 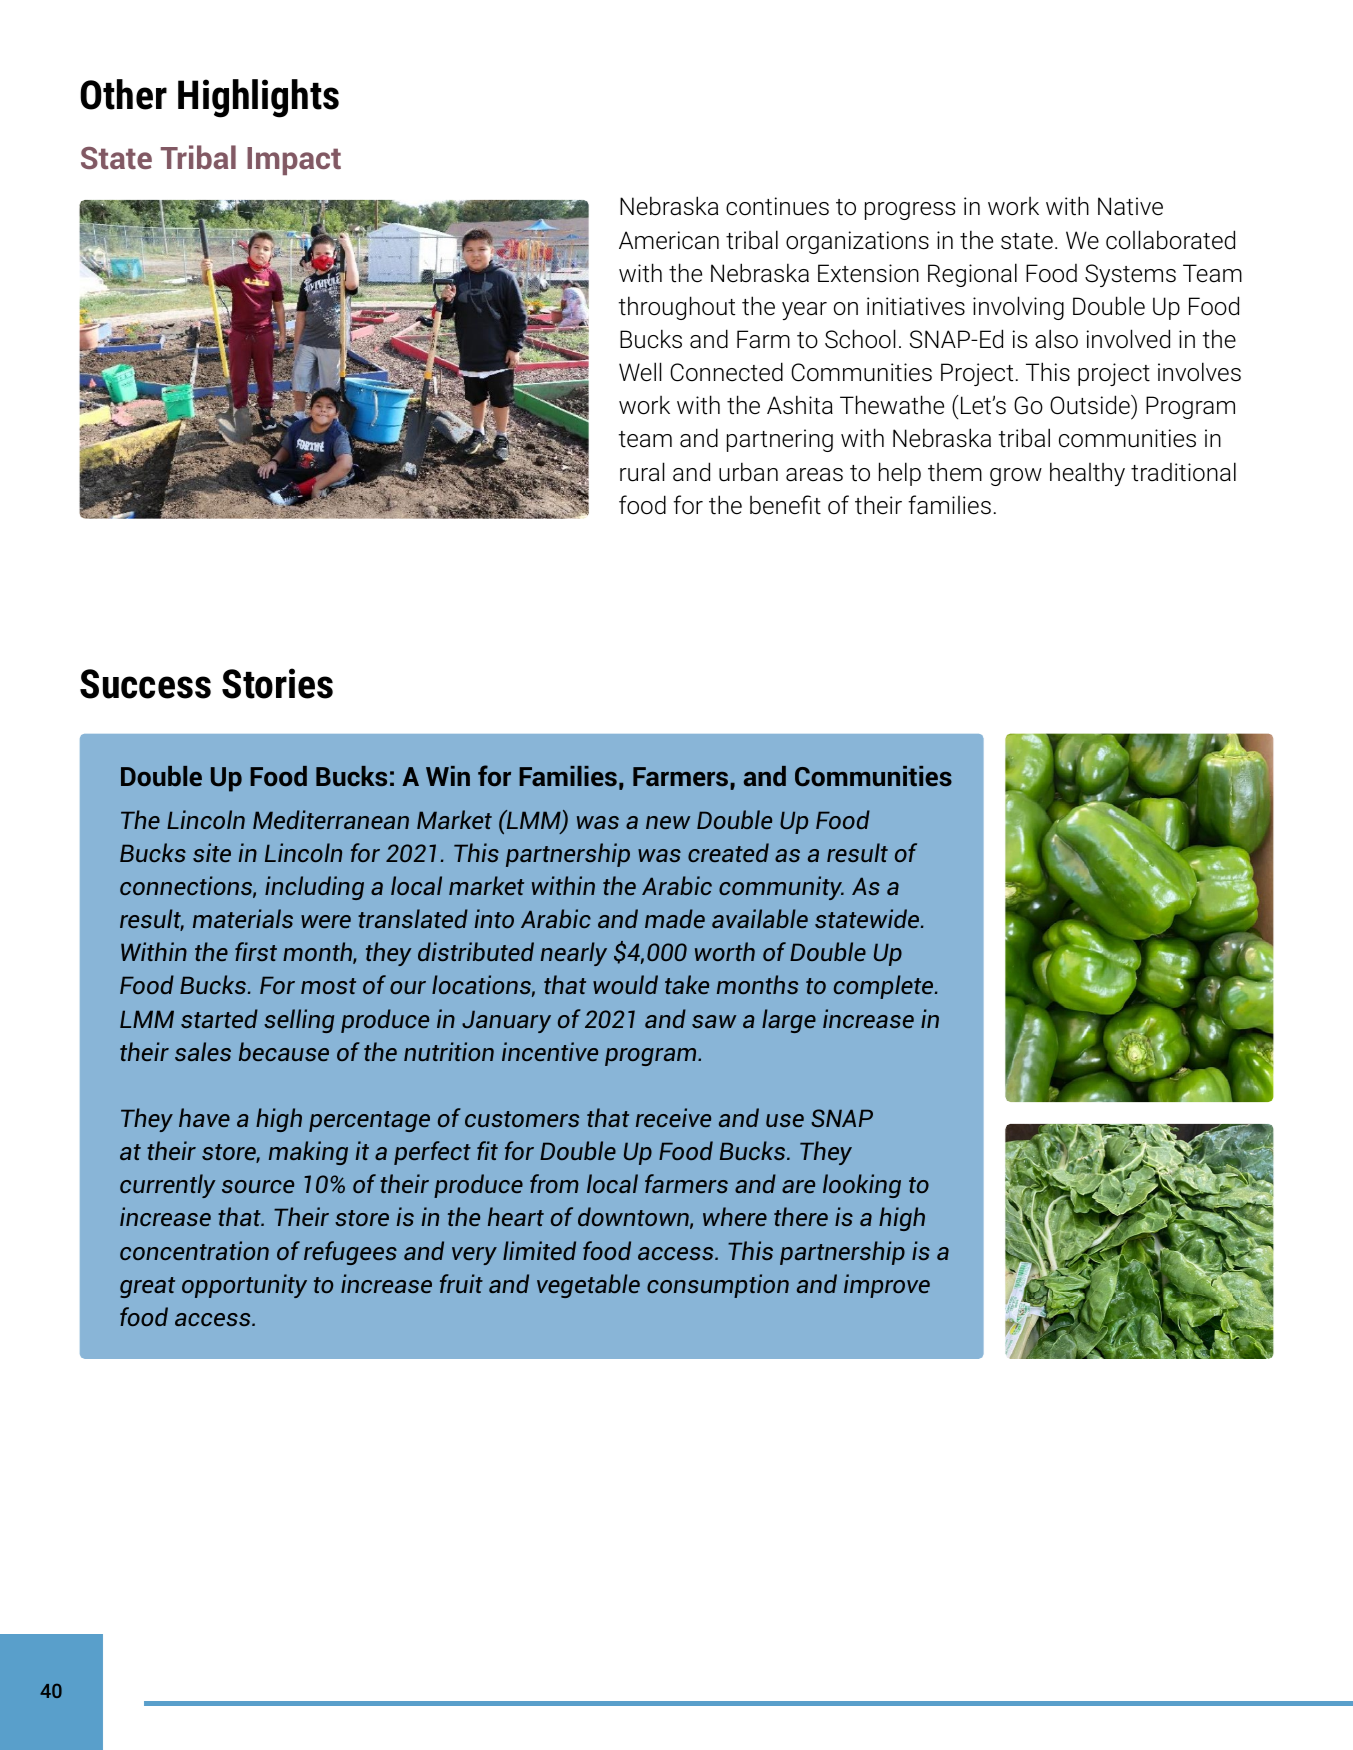 I want to click on healthy, so click(x=1087, y=474).
